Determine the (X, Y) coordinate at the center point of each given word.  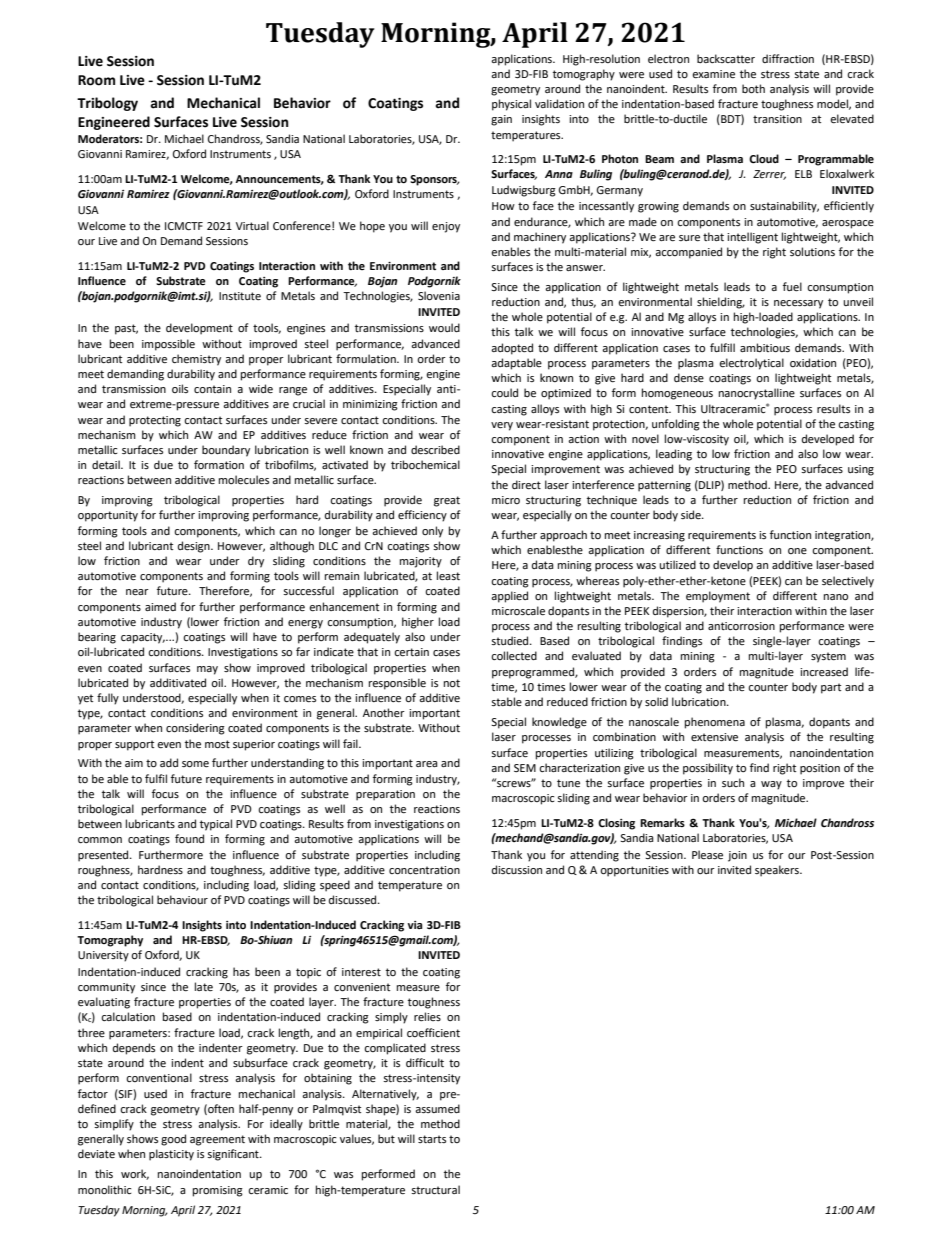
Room (96, 80)
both (753, 89)
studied (511, 641)
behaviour (182, 900)
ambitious (765, 348)
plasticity (171, 1155)
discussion (517, 869)
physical (511, 105)
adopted (512, 349)
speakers (778, 871)
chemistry (196, 360)
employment (718, 597)
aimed (160, 606)
